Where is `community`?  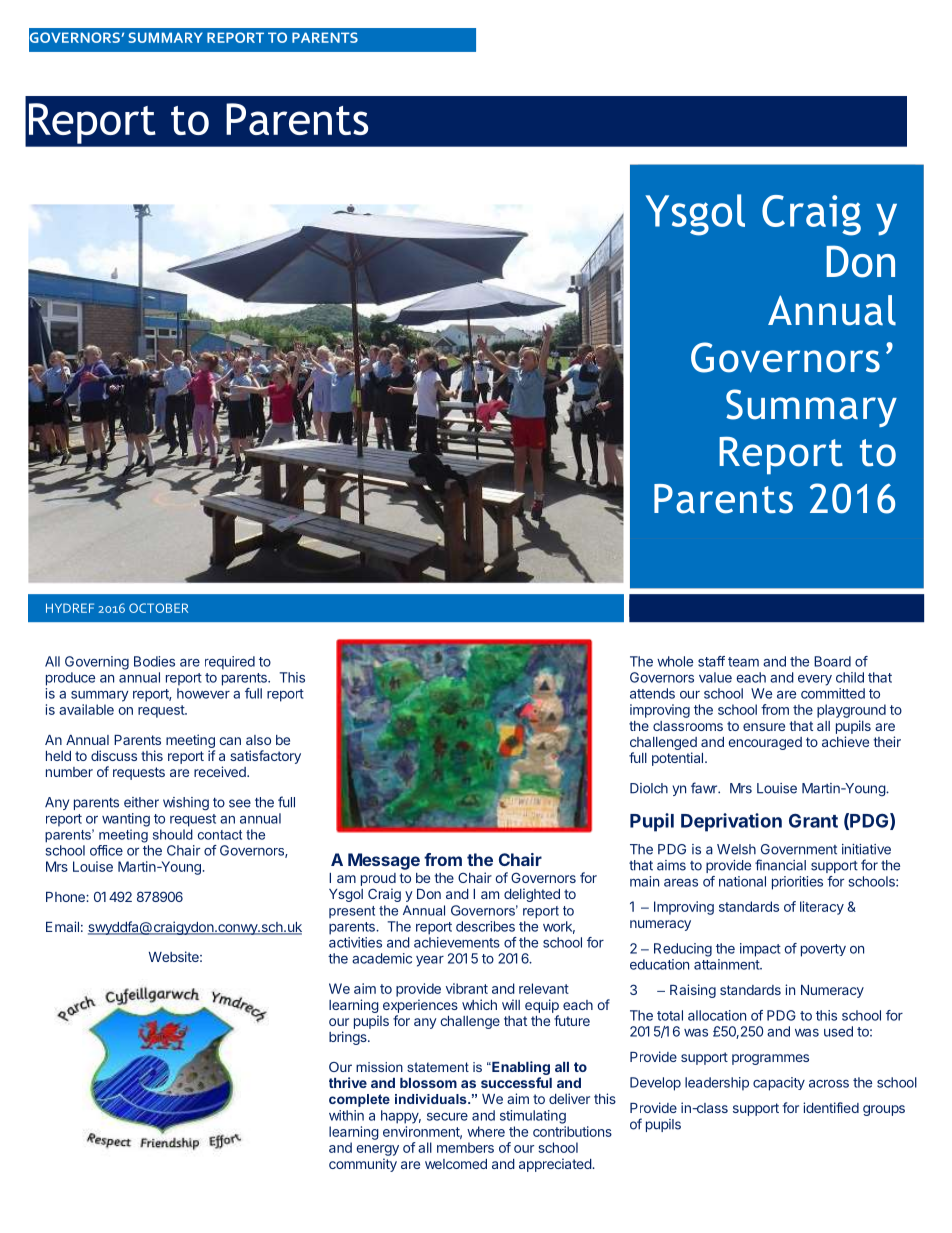 community is located at coordinates (363, 1165).
